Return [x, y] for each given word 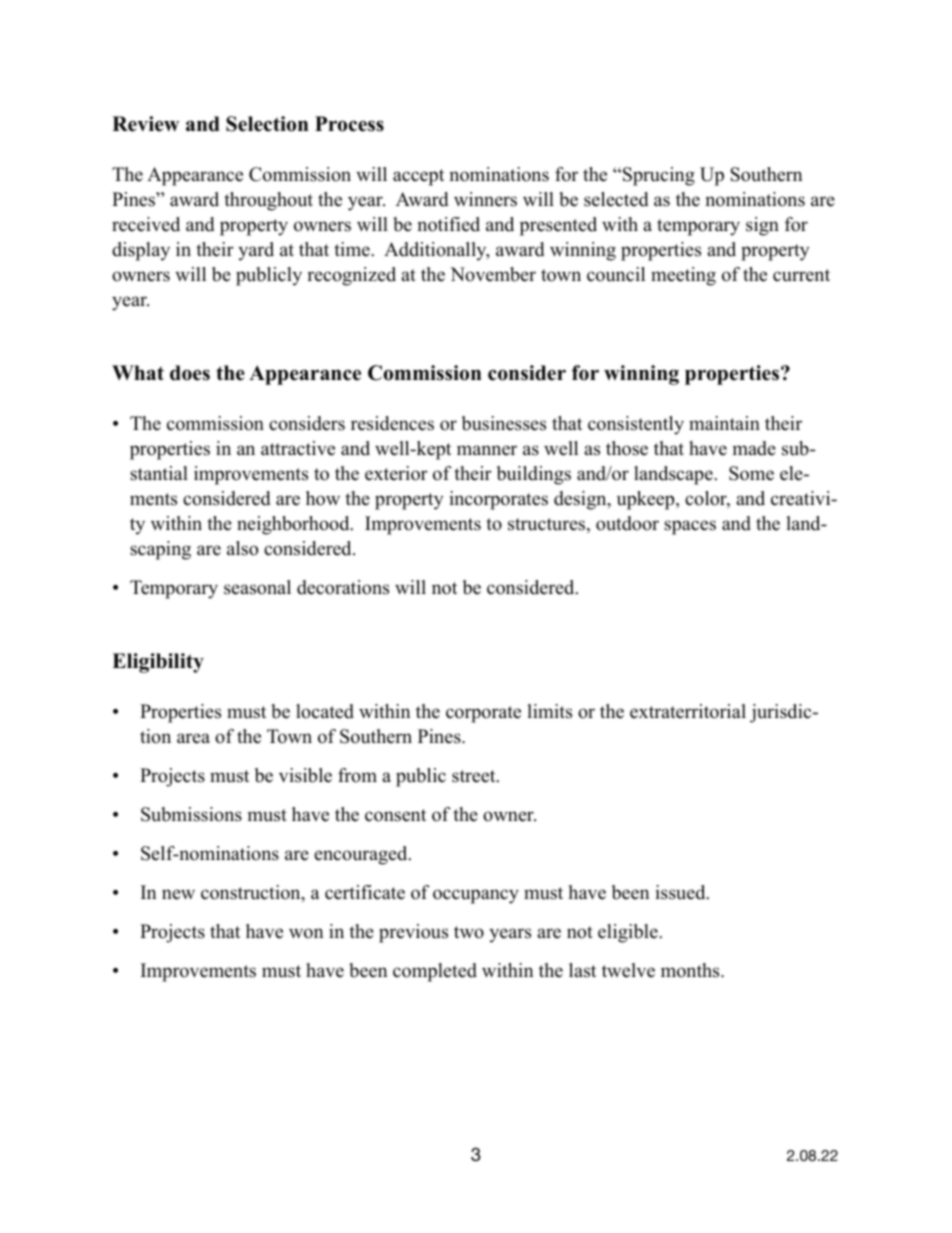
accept [418, 177]
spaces [690, 527]
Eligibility [158, 663]
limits [549, 711]
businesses [504, 423]
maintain [724, 423]
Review [145, 124]
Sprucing [659, 176]
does [190, 373]
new [178, 894]
